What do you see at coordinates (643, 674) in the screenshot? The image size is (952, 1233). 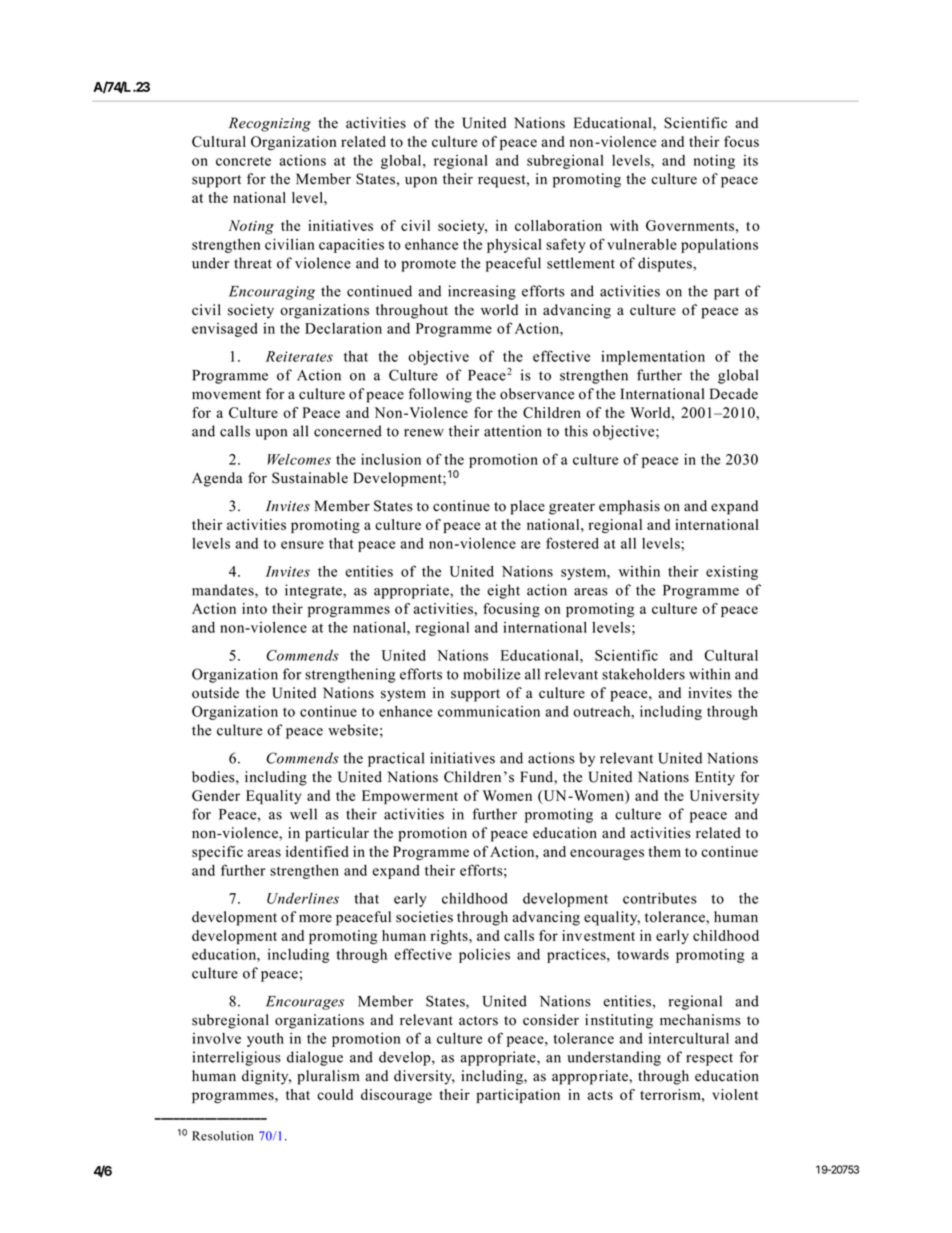 I see `stakeholders` at bounding box center [643, 674].
